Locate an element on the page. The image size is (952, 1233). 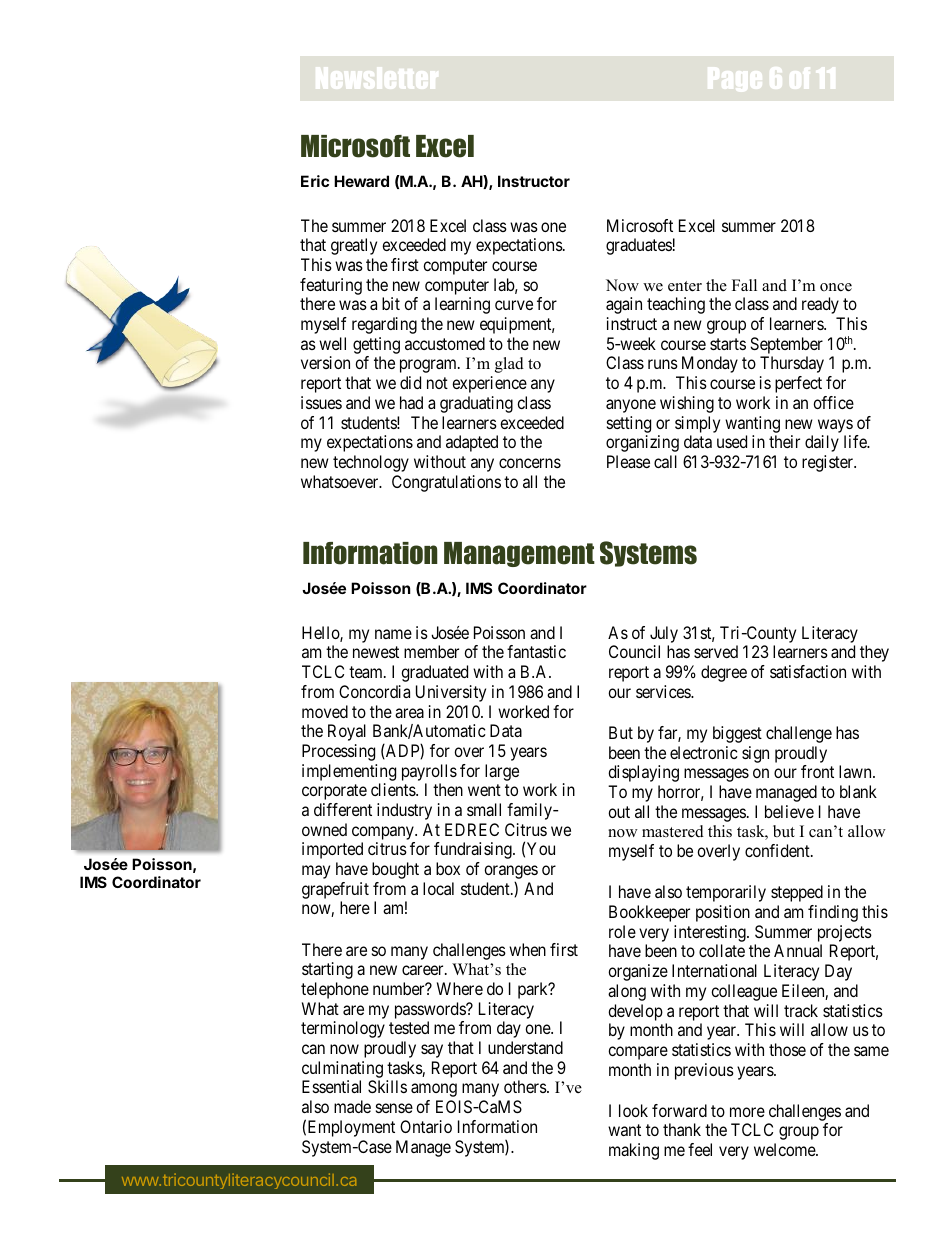
Fall is located at coordinates (744, 285).
